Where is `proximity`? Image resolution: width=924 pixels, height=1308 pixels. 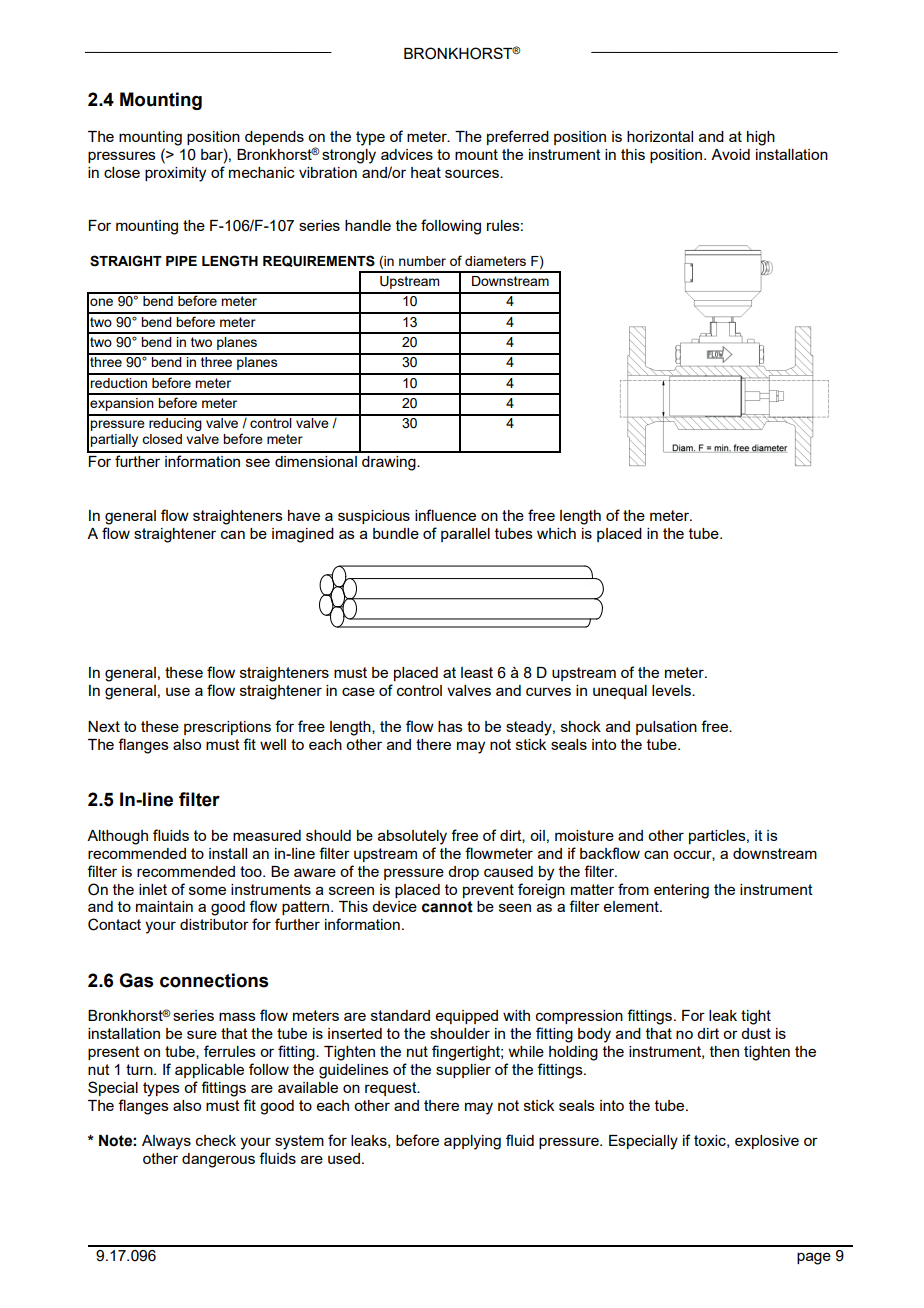
proximity is located at coordinates (175, 174).
